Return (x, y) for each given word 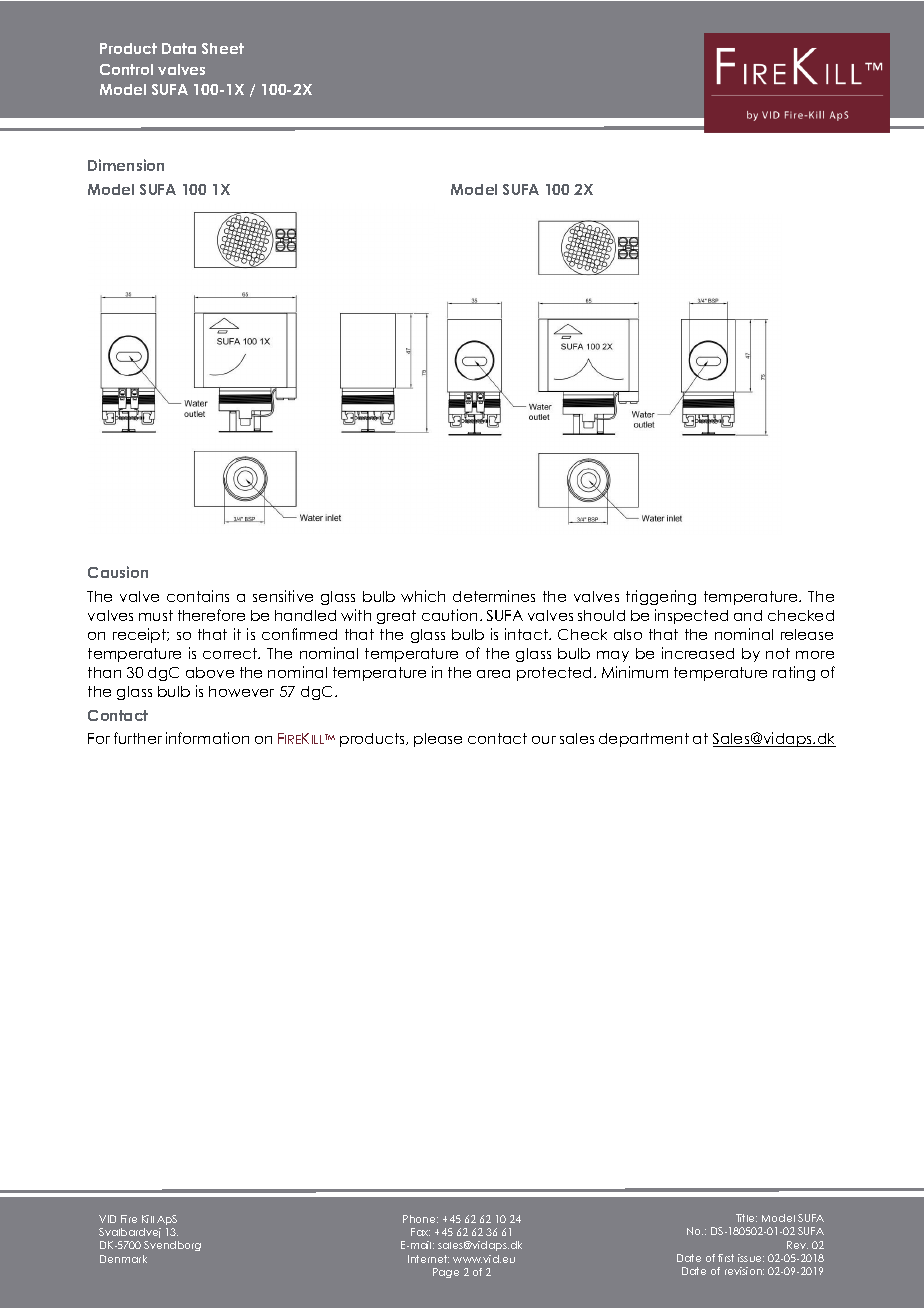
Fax (420, 1232)
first (726, 1258)
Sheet (223, 48)
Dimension (126, 165)
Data (179, 48)
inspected (691, 616)
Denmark (123, 1259)
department (644, 740)
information (207, 738)
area (493, 674)
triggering (661, 597)
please (438, 740)
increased (698, 653)
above (210, 672)
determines (494, 596)
